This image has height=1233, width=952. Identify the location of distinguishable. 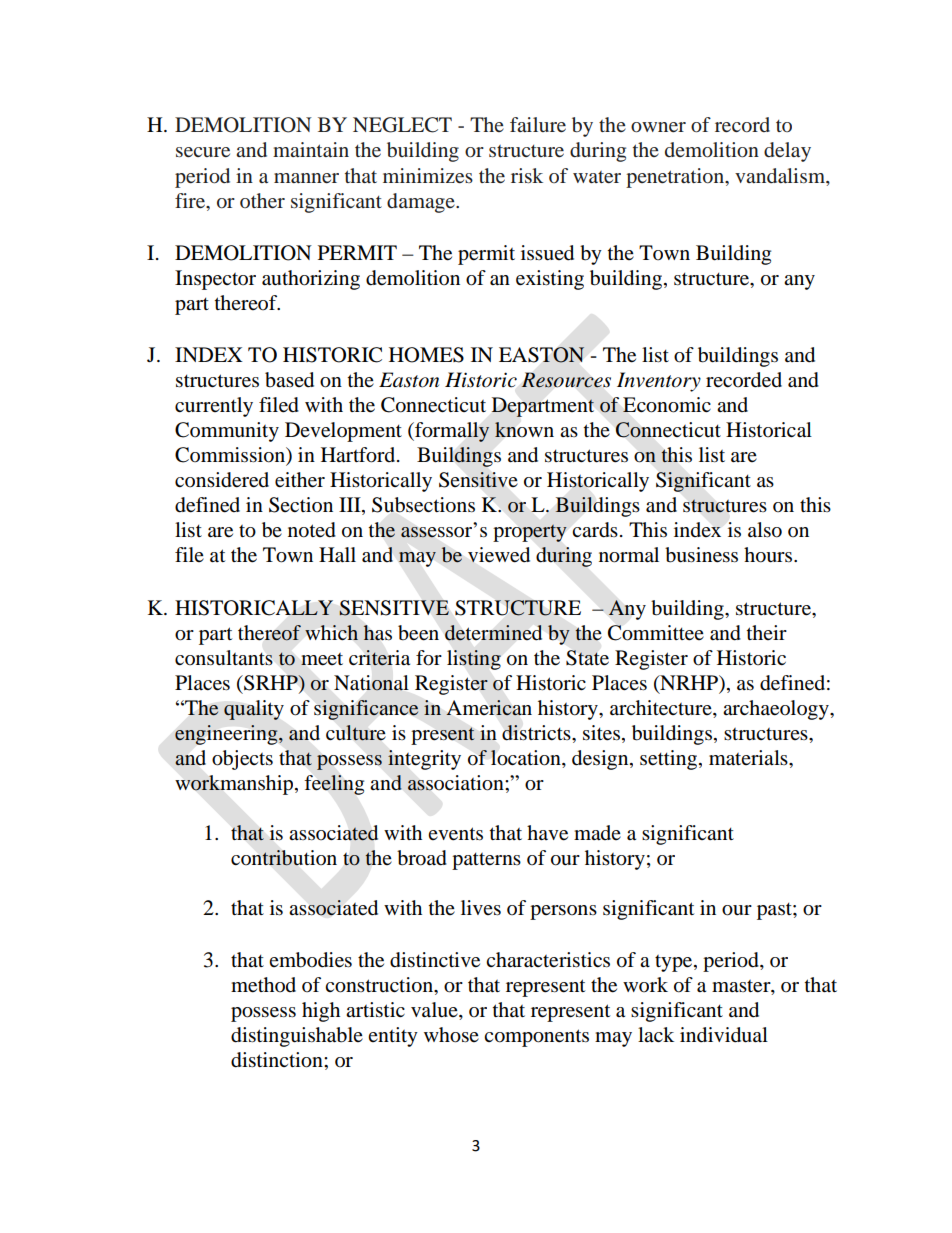
(297, 1037).
